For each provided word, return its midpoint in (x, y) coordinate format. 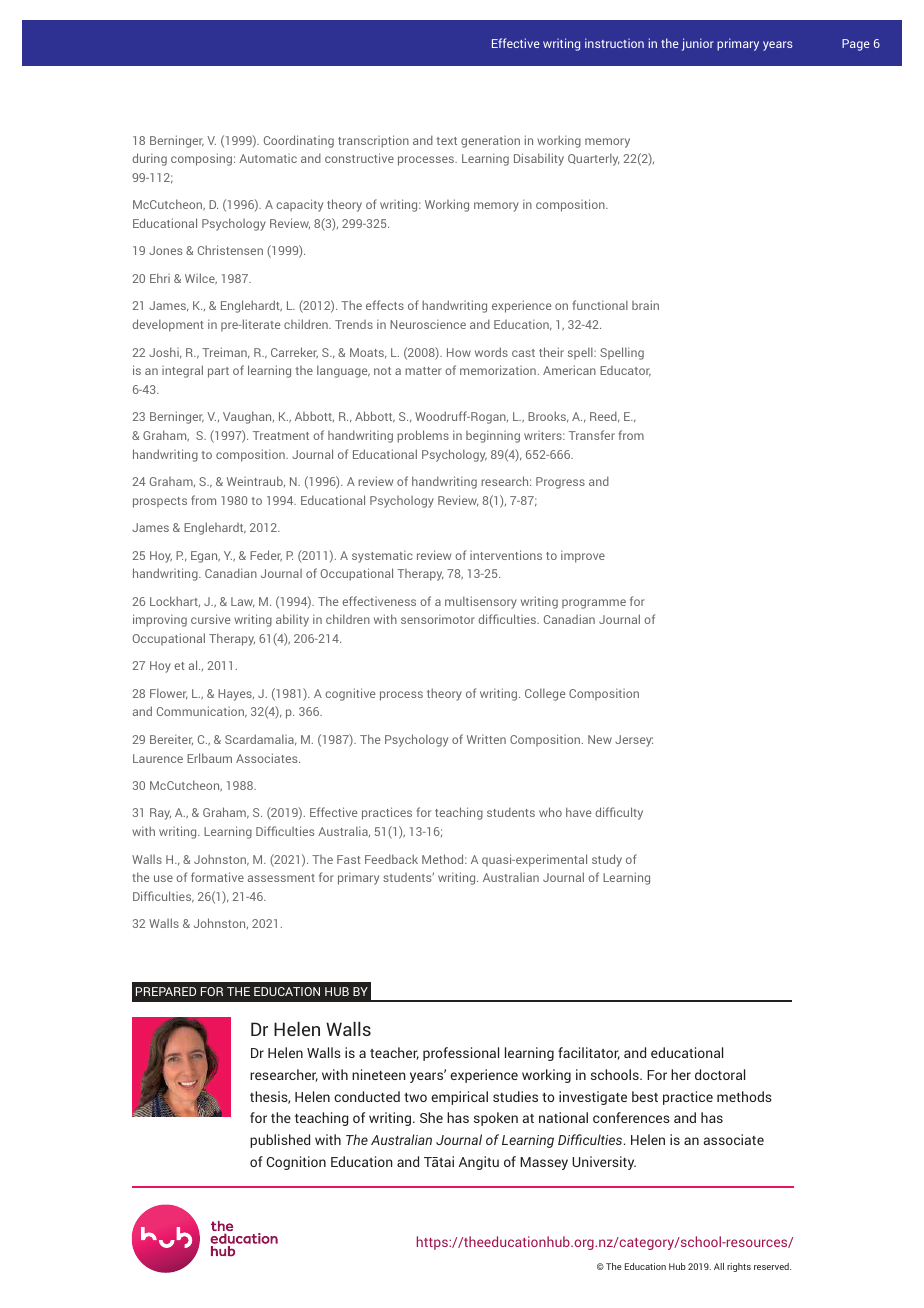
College (545, 694)
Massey (544, 1163)
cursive (211, 619)
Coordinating (299, 141)
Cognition (296, 1163)
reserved (772, 1266)
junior (698, 44)
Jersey (634, 741)
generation (490, 142)
